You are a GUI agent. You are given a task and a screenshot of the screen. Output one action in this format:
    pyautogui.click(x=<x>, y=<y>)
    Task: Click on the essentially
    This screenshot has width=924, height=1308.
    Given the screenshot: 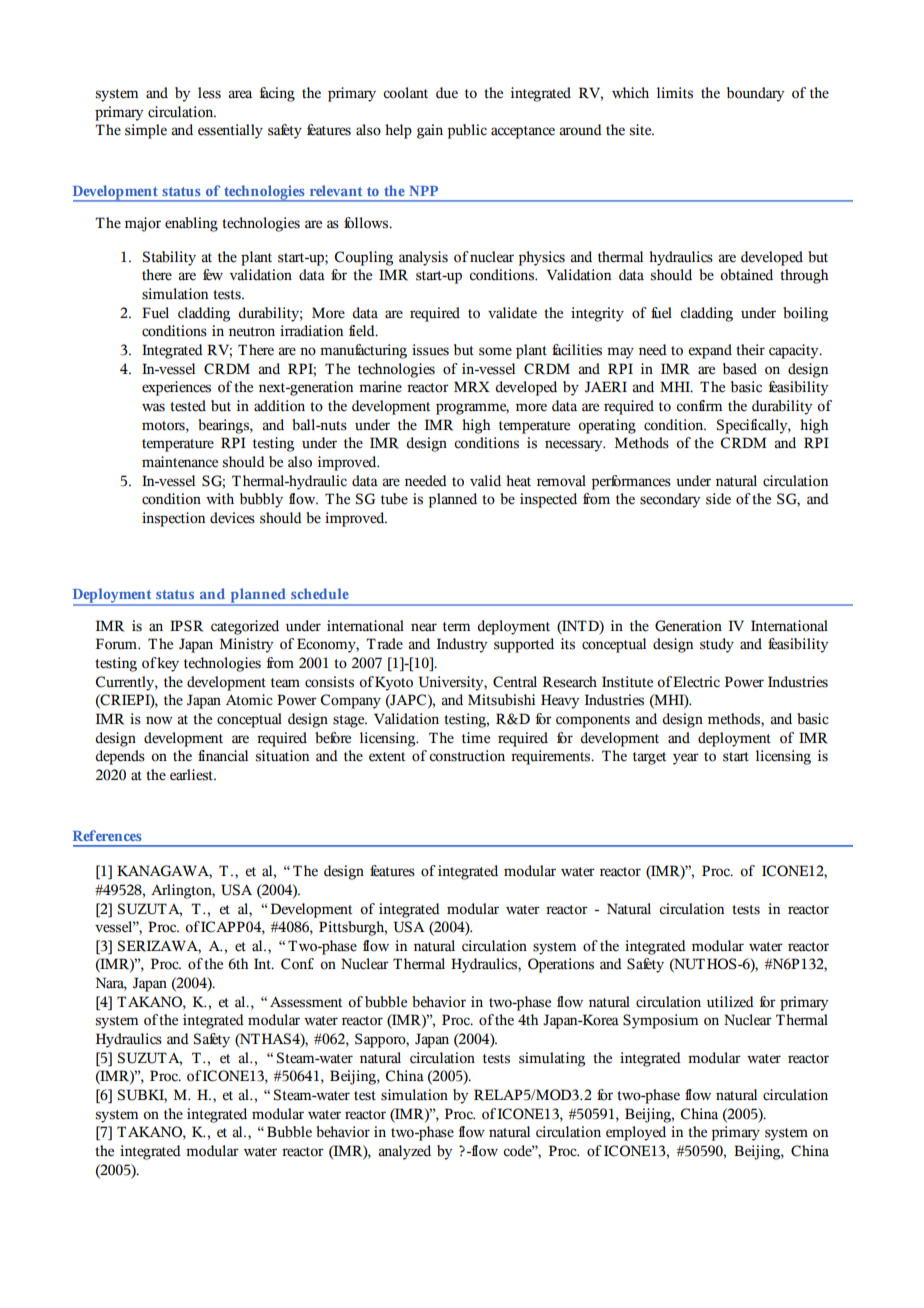 What is the action you would take?
    pyautogui.click(x=230, y=131)
